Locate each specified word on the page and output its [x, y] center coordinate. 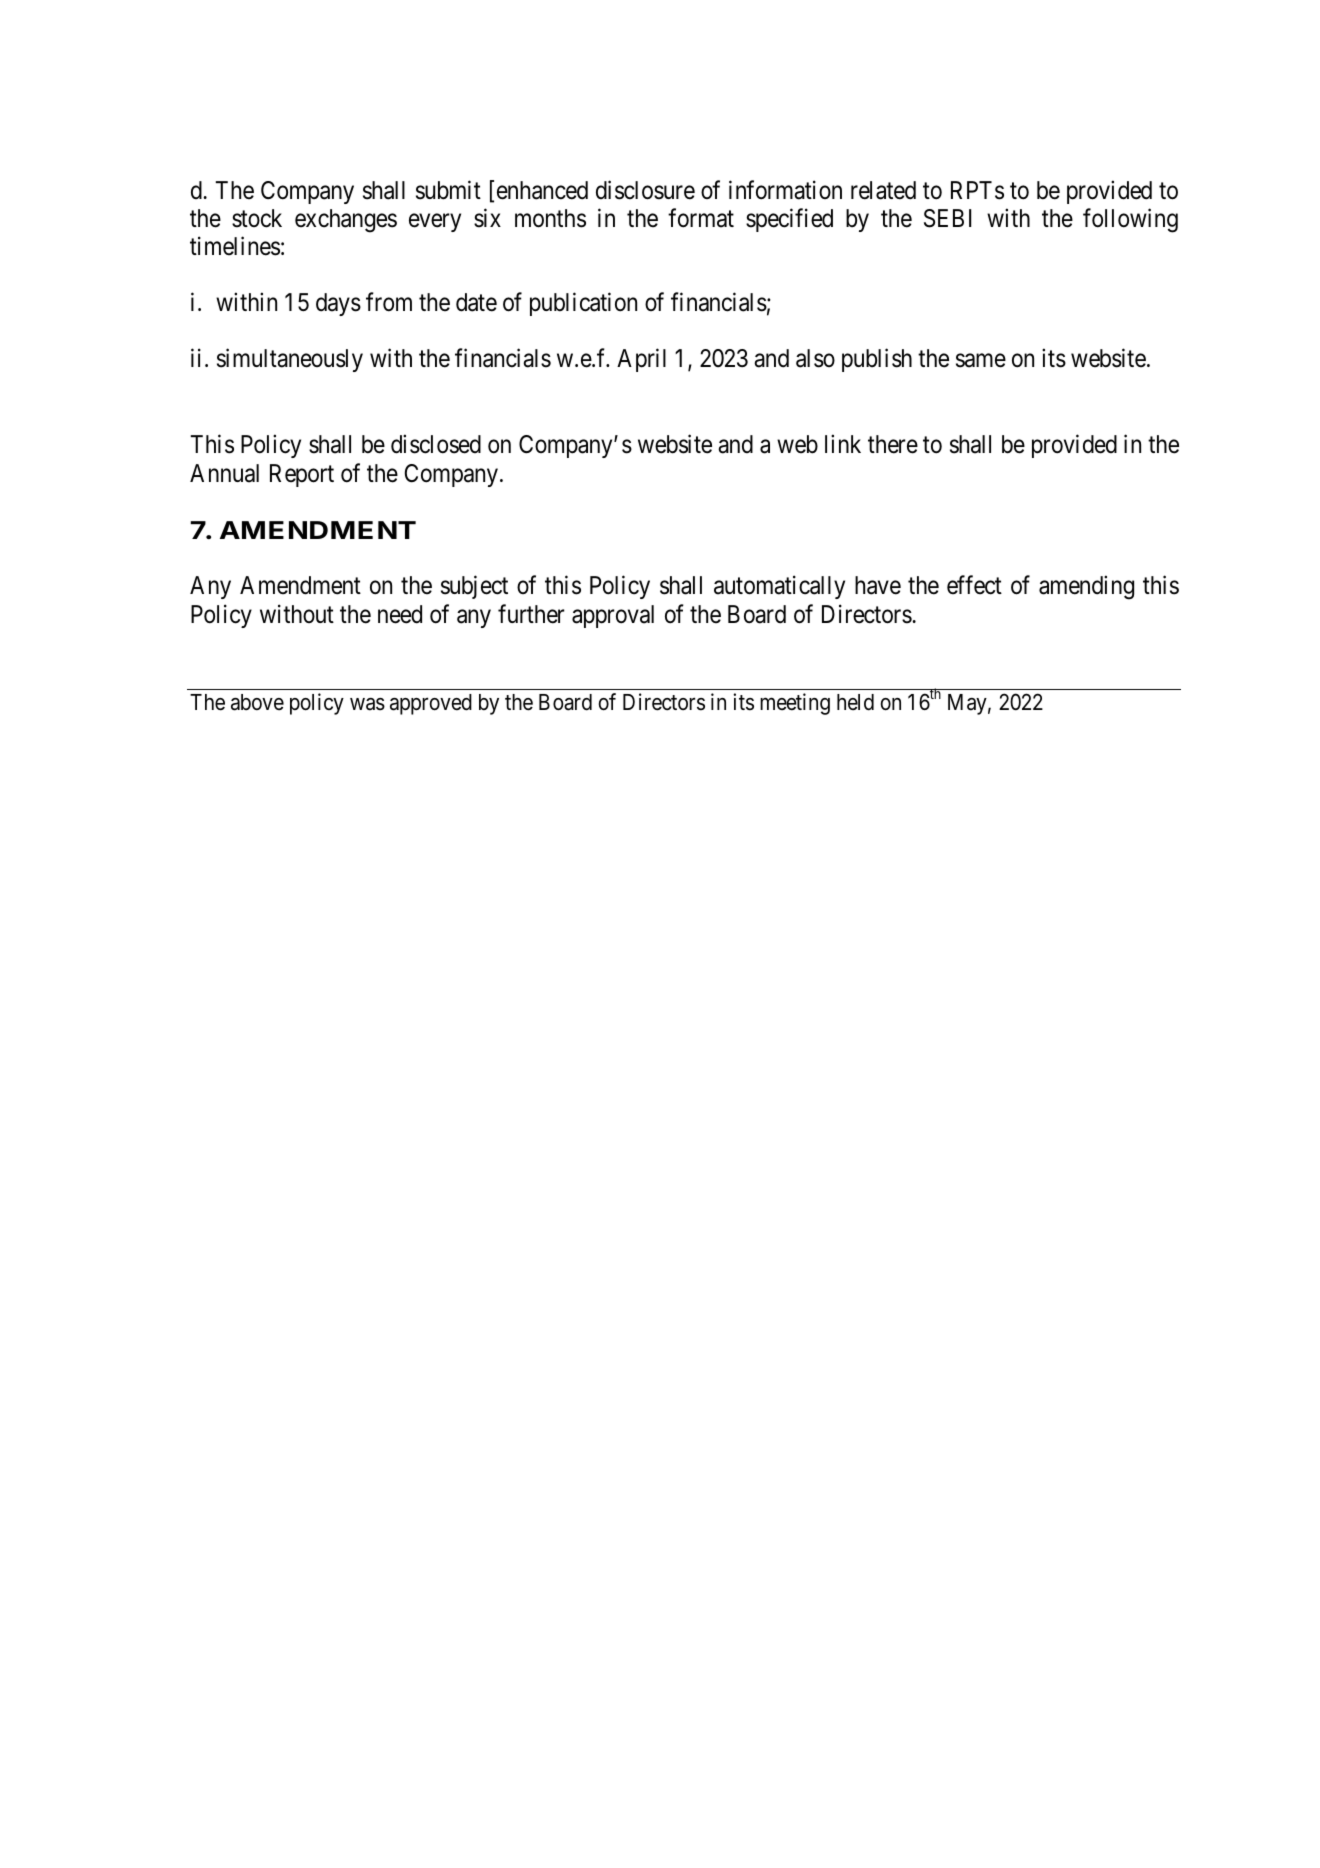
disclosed [436, 444]
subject [474, 587]
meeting [795, 704]
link [843, 444]
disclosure [645, 190]
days [338, 304]
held [855, 702]
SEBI [947, 218]
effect [974, 585]
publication [583, 304]
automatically [779, 587]
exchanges [346, 221]
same [981, 361]
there [893, 444]
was [367, 704]
